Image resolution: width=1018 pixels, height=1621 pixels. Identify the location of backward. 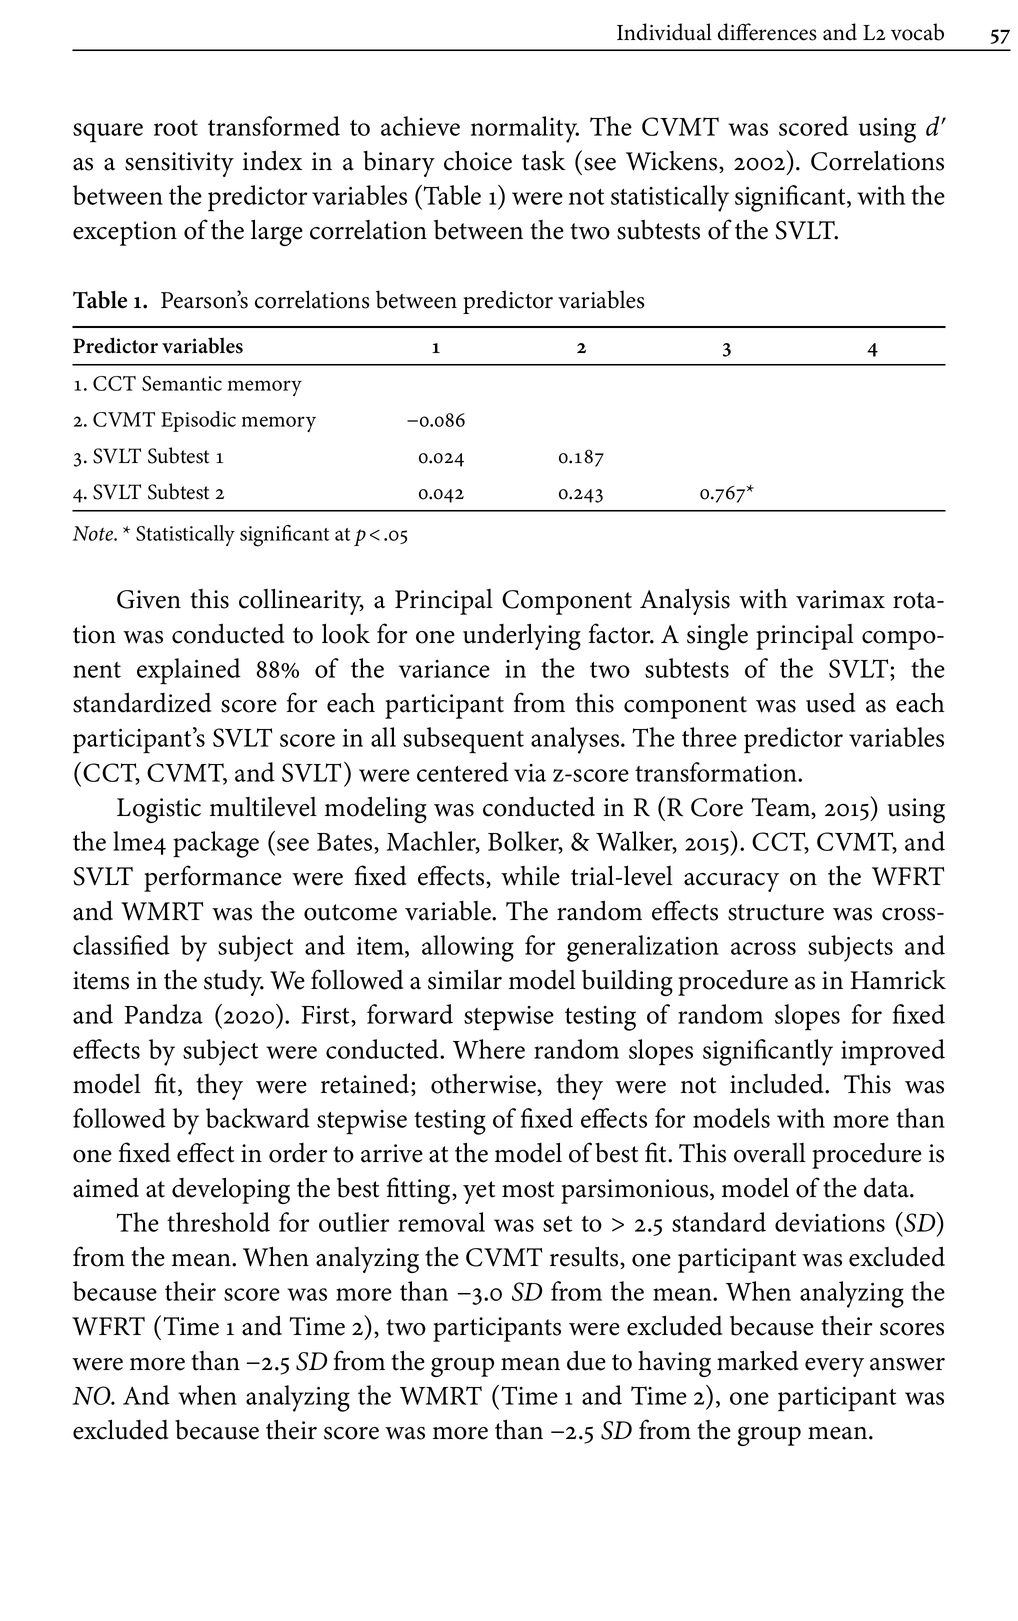
(258, 1118).
